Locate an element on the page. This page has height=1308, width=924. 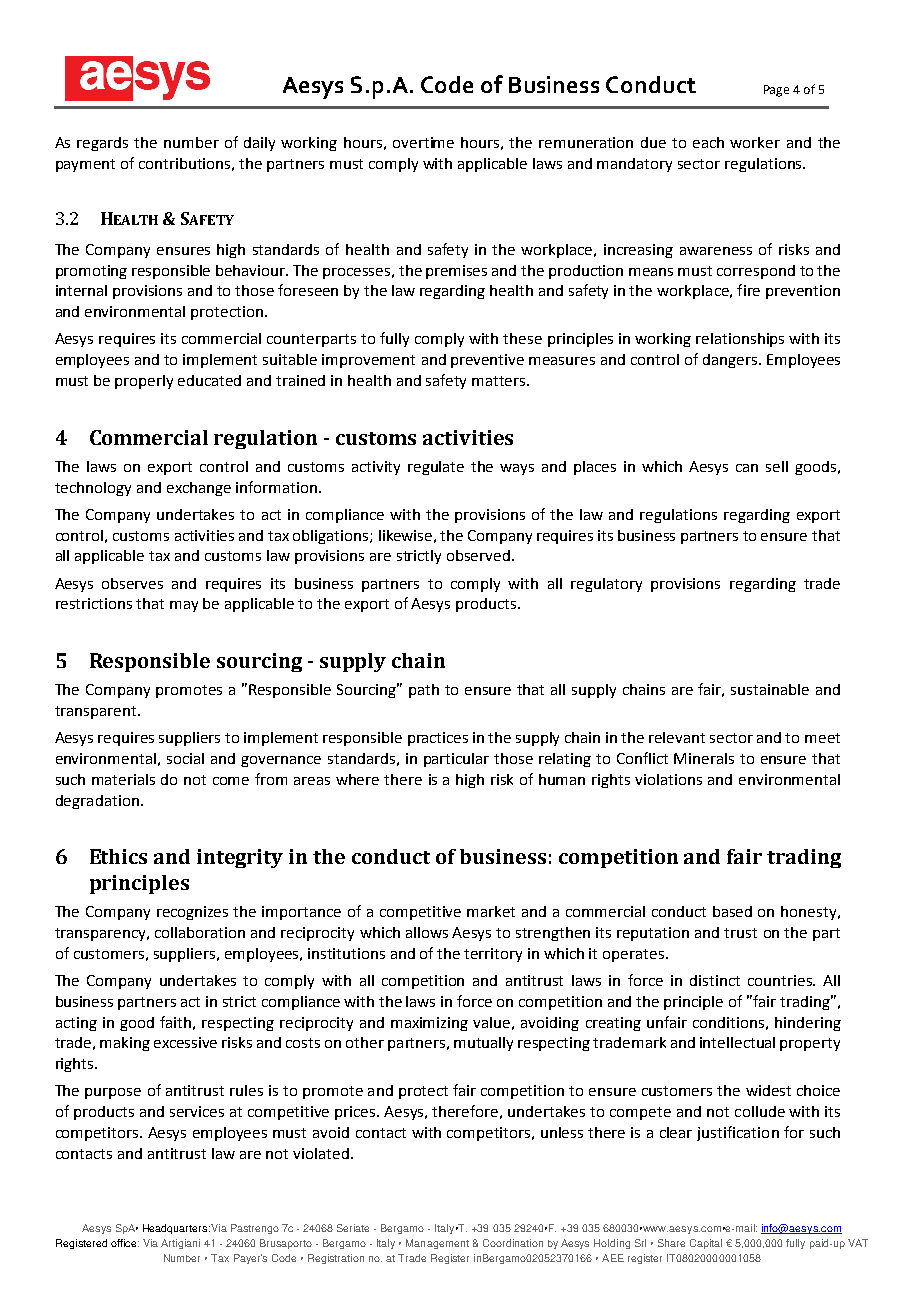
regards is located at coordinates (102, 144).
